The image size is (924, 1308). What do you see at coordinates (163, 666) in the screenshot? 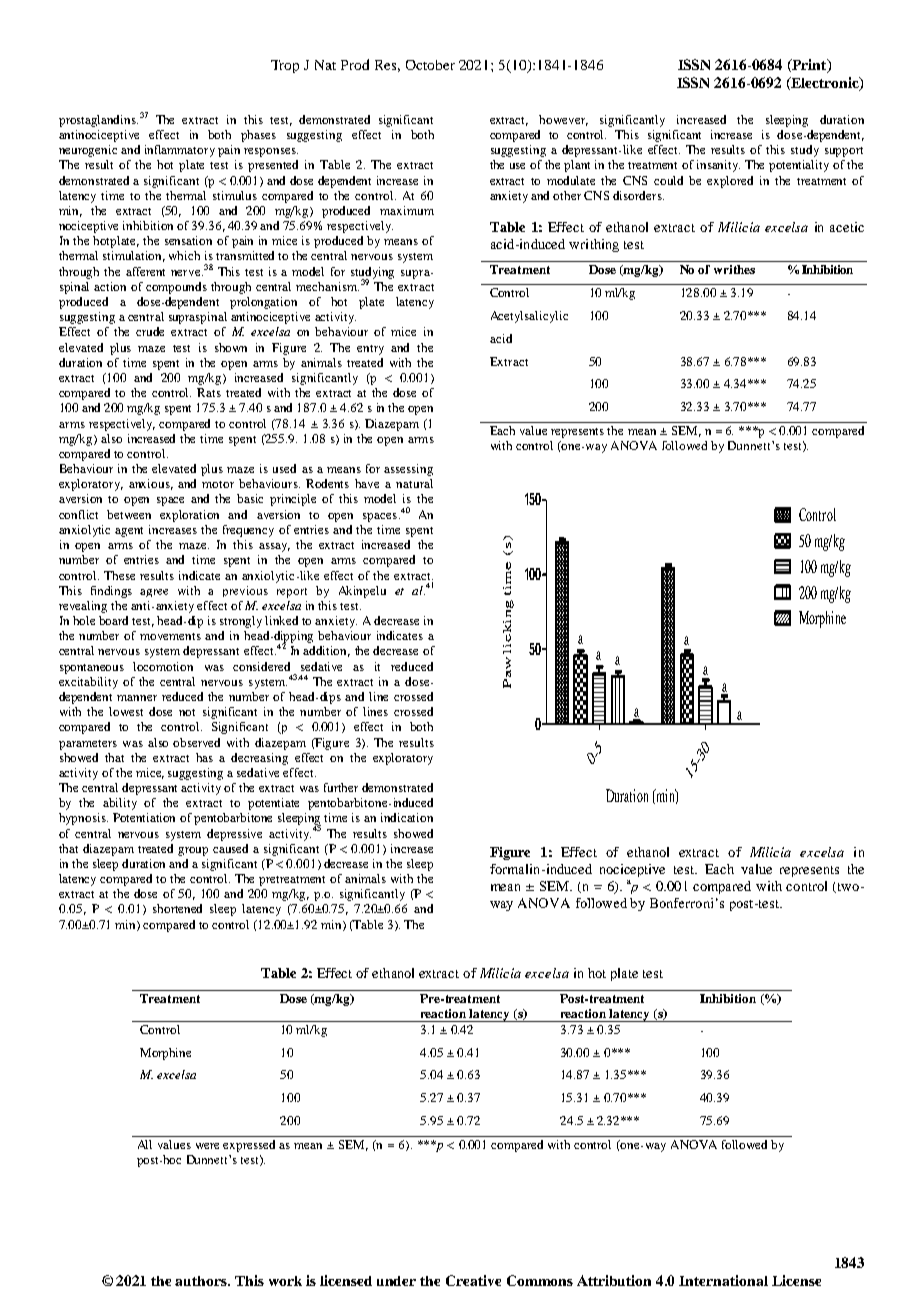
I see `locomotion` at bounding box center [163, 666].
